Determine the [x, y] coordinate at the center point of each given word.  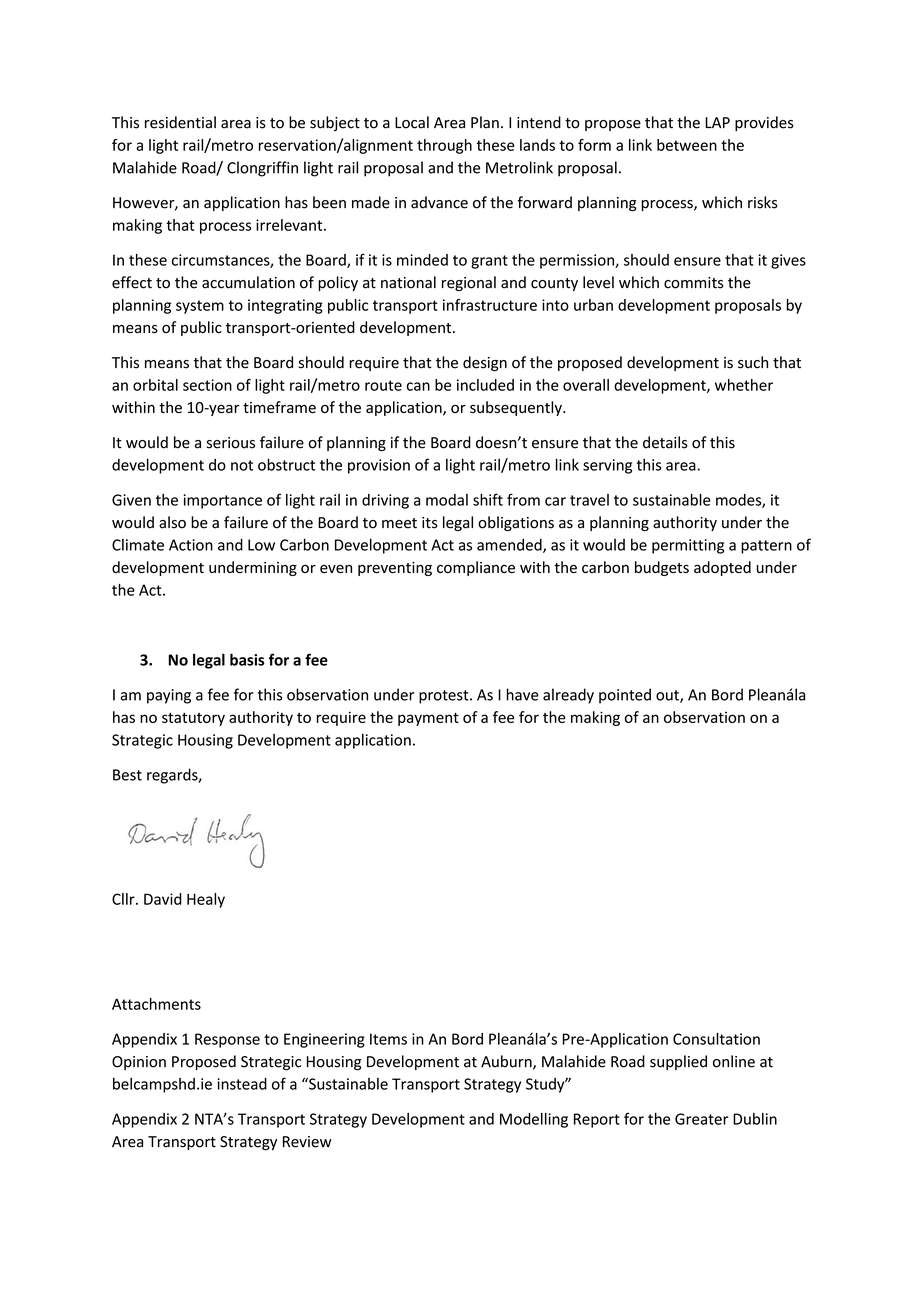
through [444, 146]
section [207, 385]
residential [180, 122]
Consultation [716, 1039]
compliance [476, 568]
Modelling [534, 1120]
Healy [206, 900]
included [485, 385]
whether [744, 385]
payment [428, 719]
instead [242, 1084]
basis [247, 659]
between [687, 145]
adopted [722, 568]
